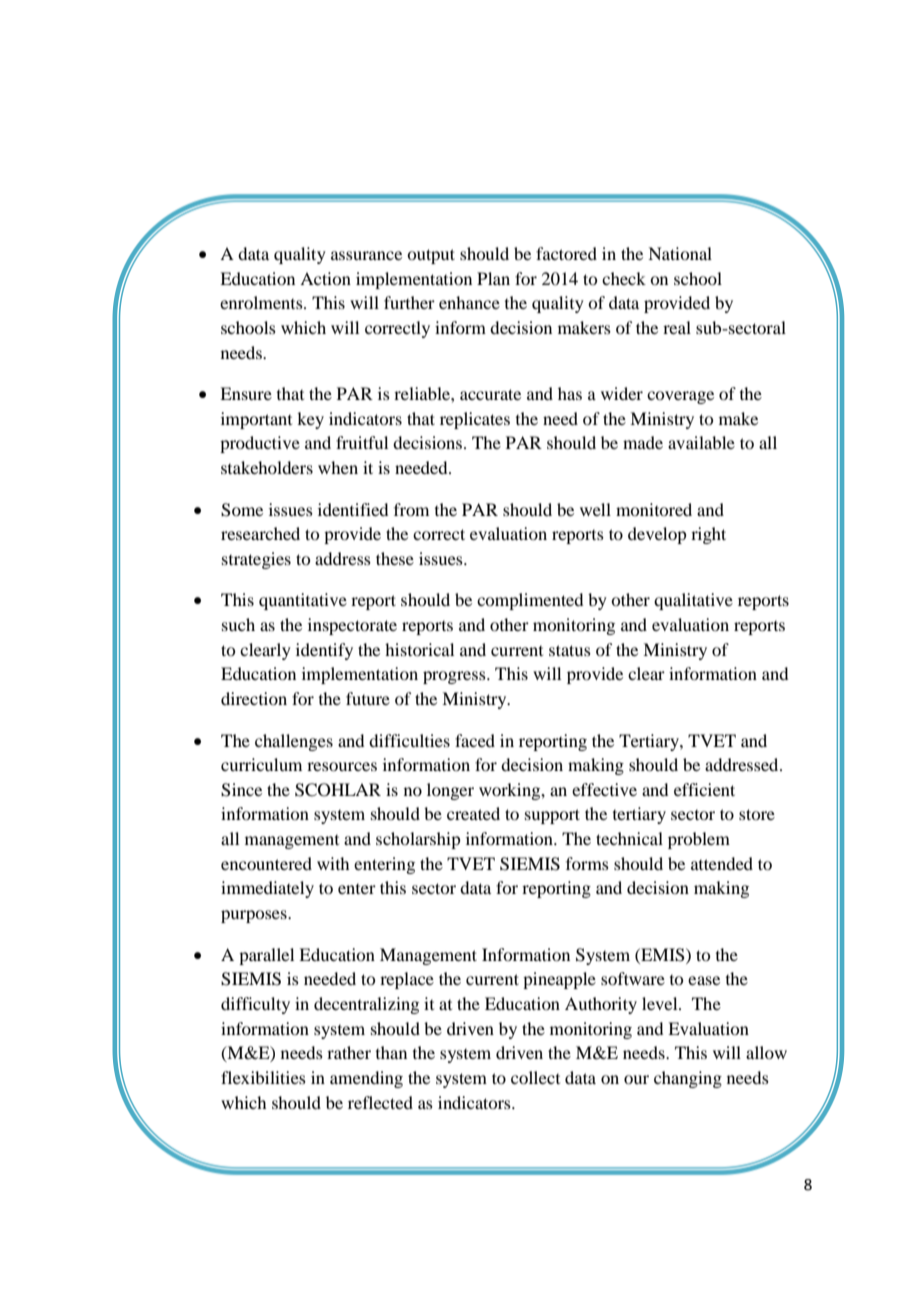 The image size is (924, 1308). Describe the element at coordinates (325, 278) in the page. I see `Action` at that location.
